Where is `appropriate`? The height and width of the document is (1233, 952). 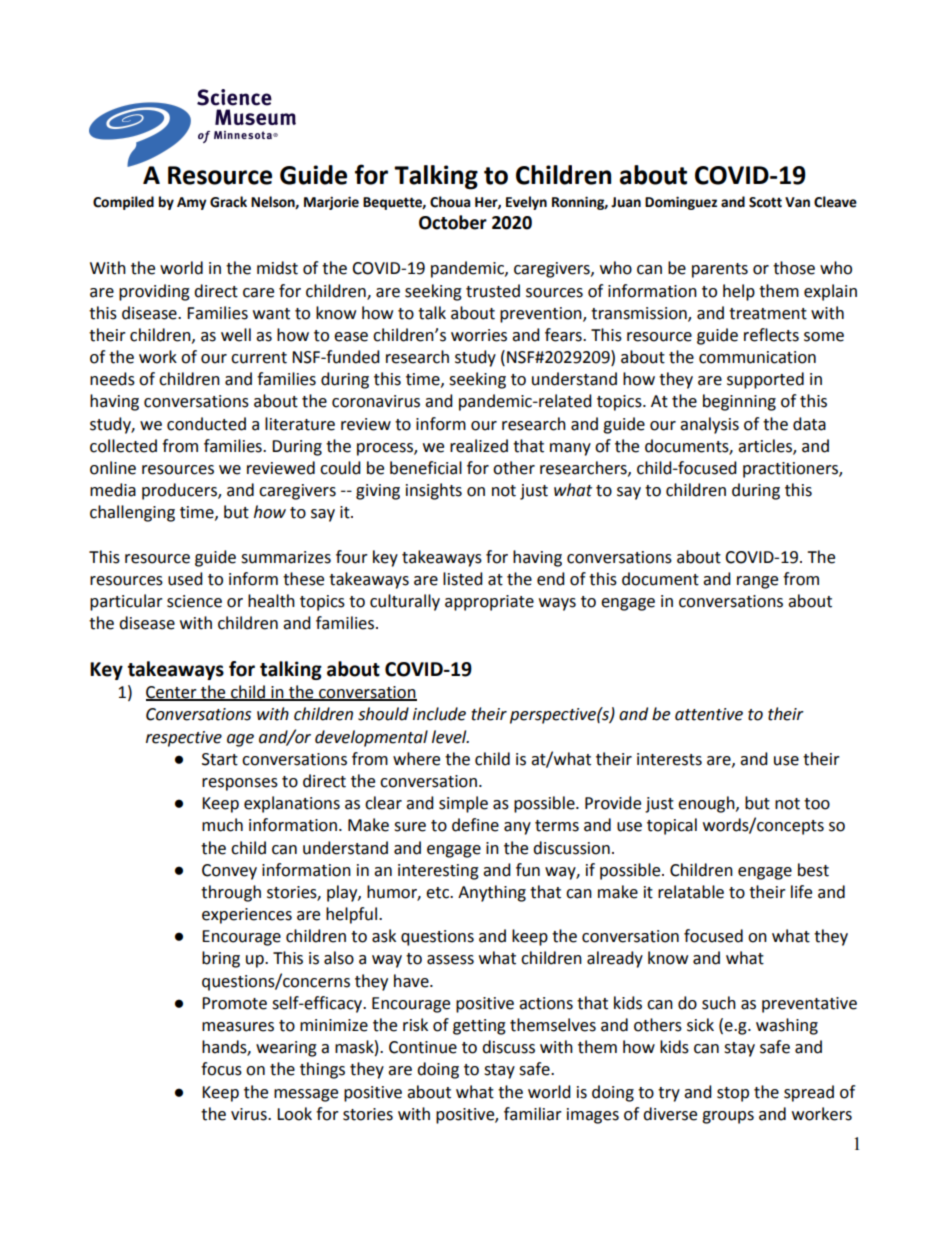
appropriate is located at coordinates (489, 603).
